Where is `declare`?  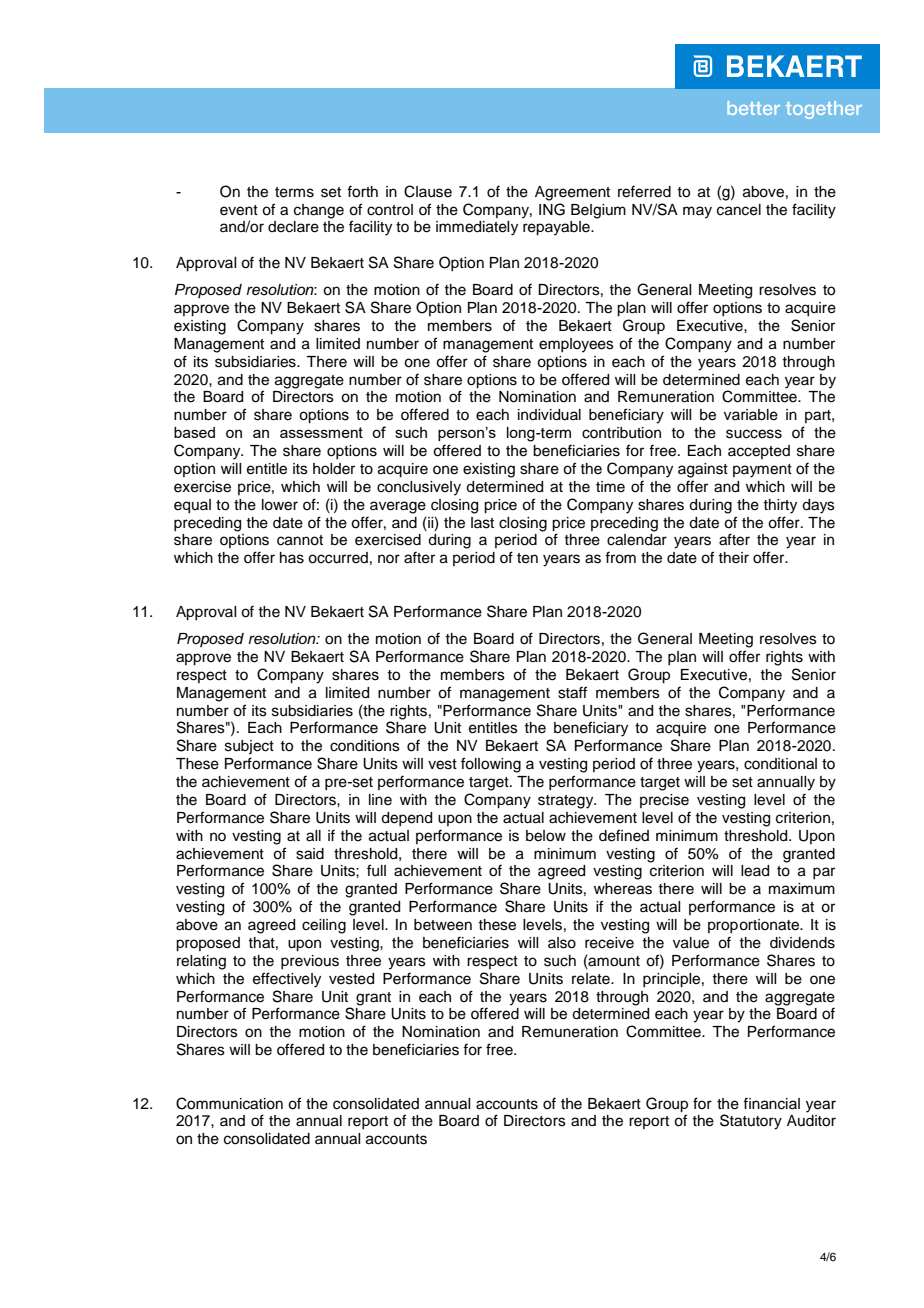
declare is located at coordinates (293, 227).
